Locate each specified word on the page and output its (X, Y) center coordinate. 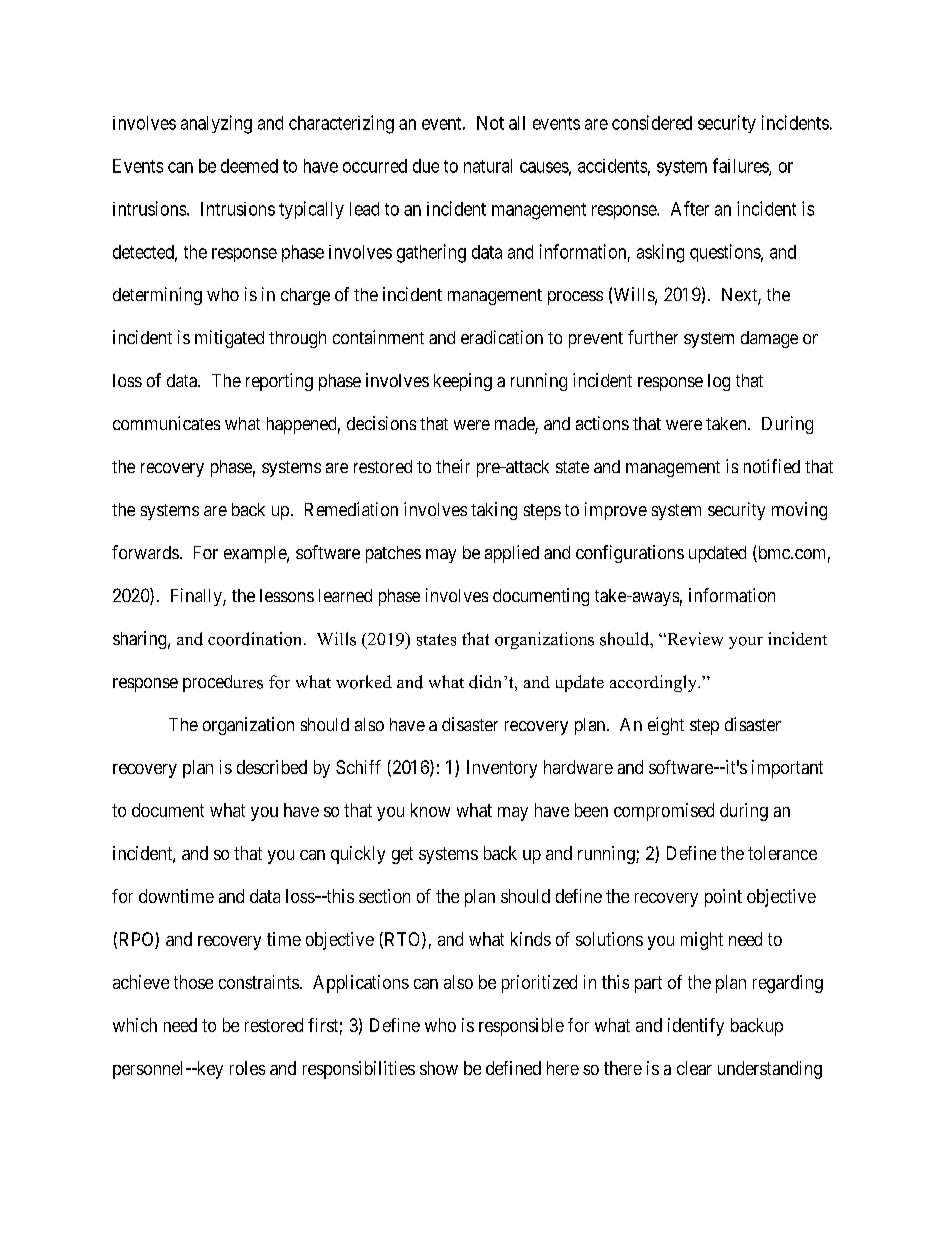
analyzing (216, 124)
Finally (197, 597)
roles (247, 1068)
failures (741, 166)
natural (488, 166)
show (439, 1068)
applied (512, 554)
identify (696, 1027)
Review (694, 639)
